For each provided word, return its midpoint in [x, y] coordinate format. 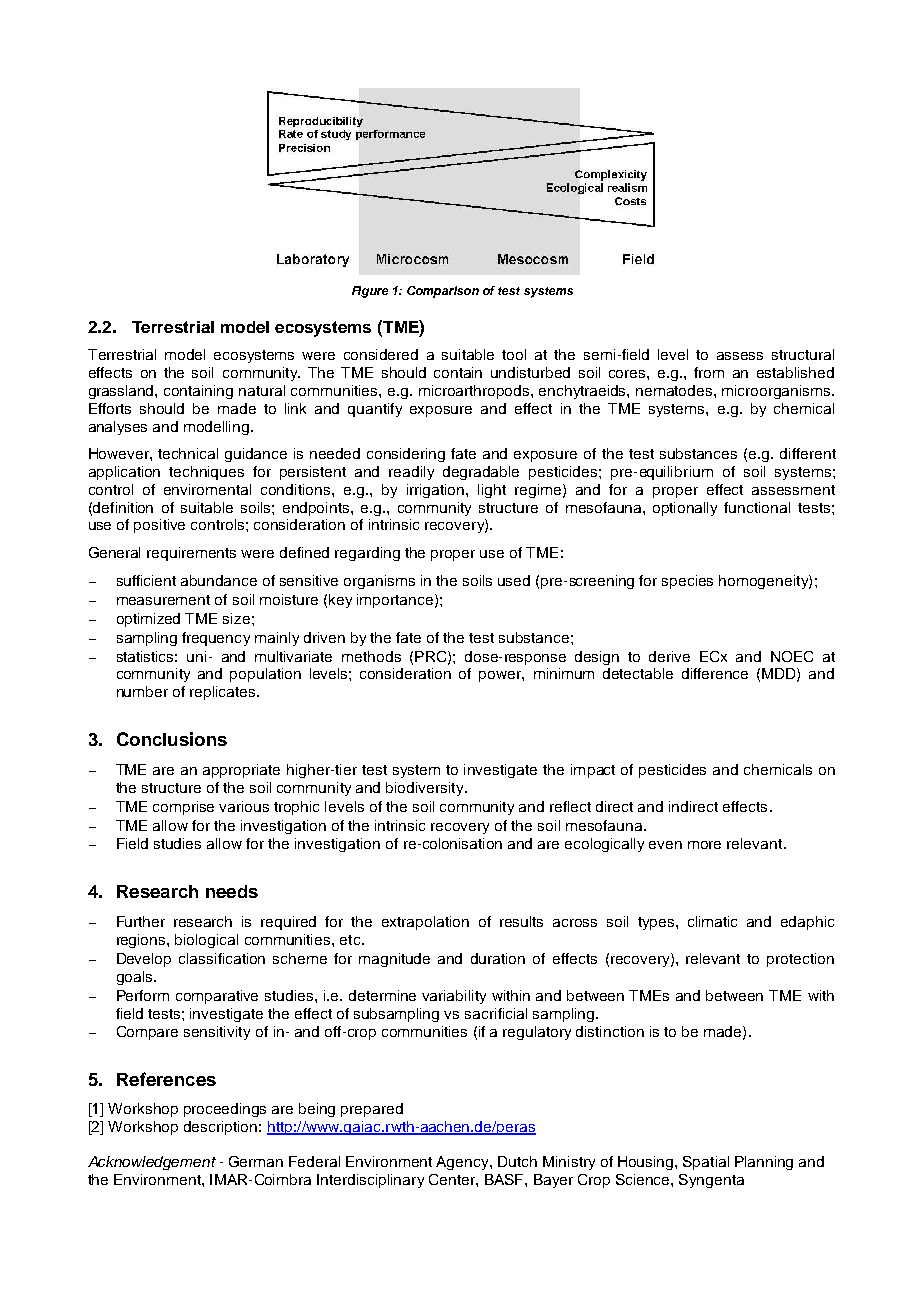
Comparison [443, 292]
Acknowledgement [152, 1163]
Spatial [706, 1163]
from [709, 372]
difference [715, 673]
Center [453, 1179]
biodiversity [426, 789]
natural [262, 390]
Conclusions [172, 739]
